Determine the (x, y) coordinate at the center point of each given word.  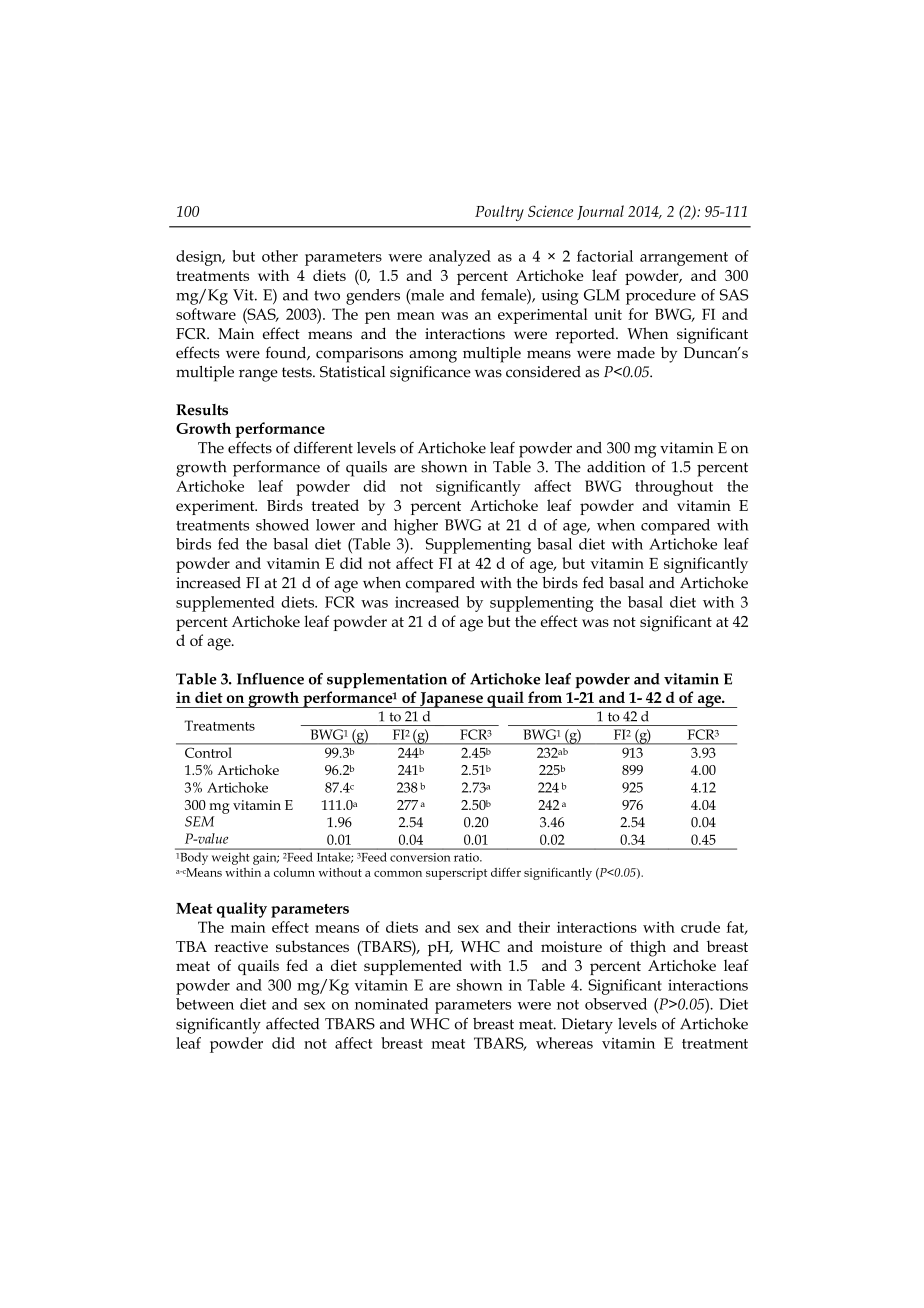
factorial (605, 256)
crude (700, 927)
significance (430, 373)
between (205, 1004)
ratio (467, 857)
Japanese (451, 700)
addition (616, 467)
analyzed (460, 258)
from (545, 697)
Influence (270, 679)
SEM (199, 821)
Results (202, 410)
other (280, 256)
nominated (391, 1004)
